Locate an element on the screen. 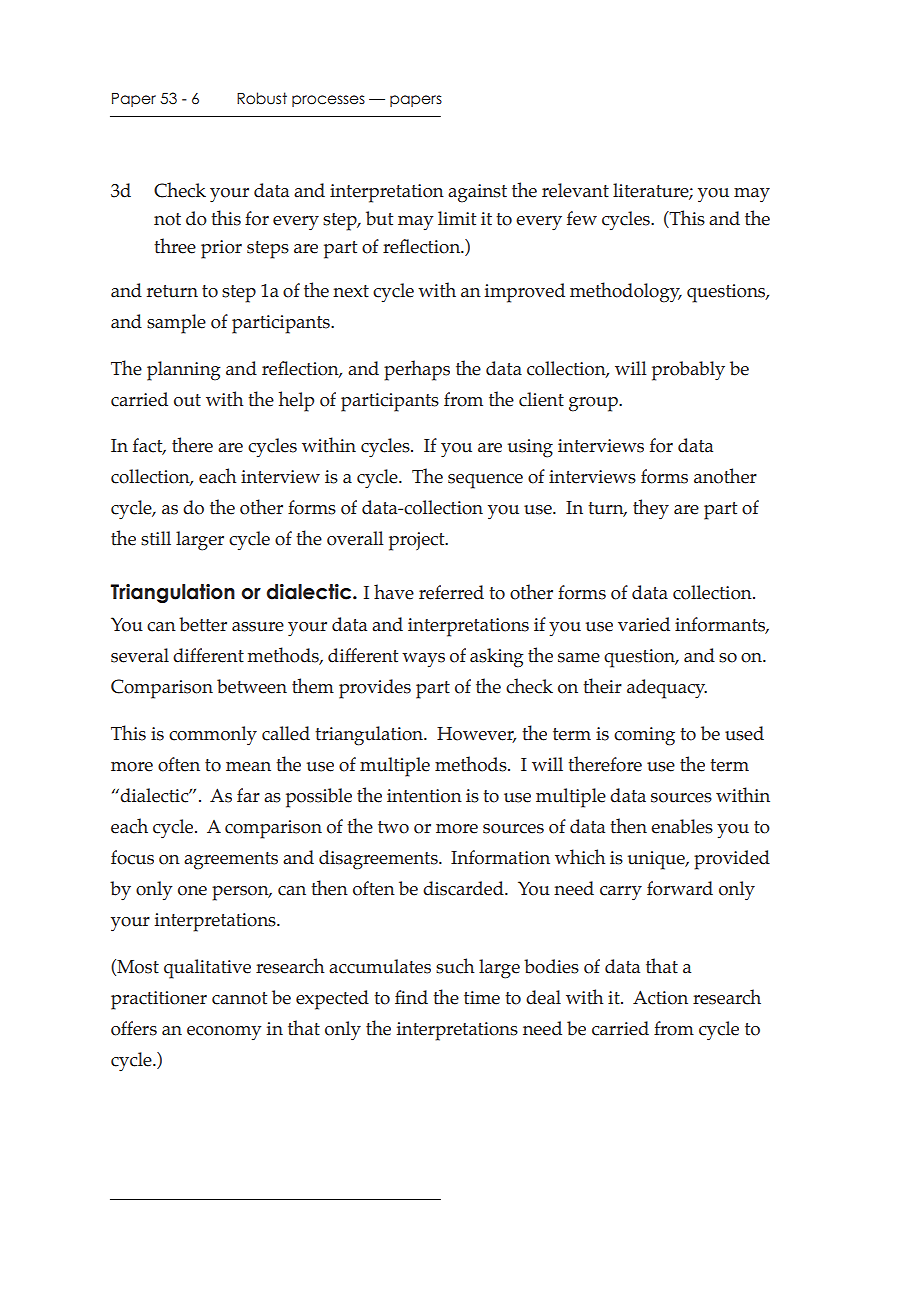 The image size is (924, 1308). Robust is located at coordinates (262, 98).
